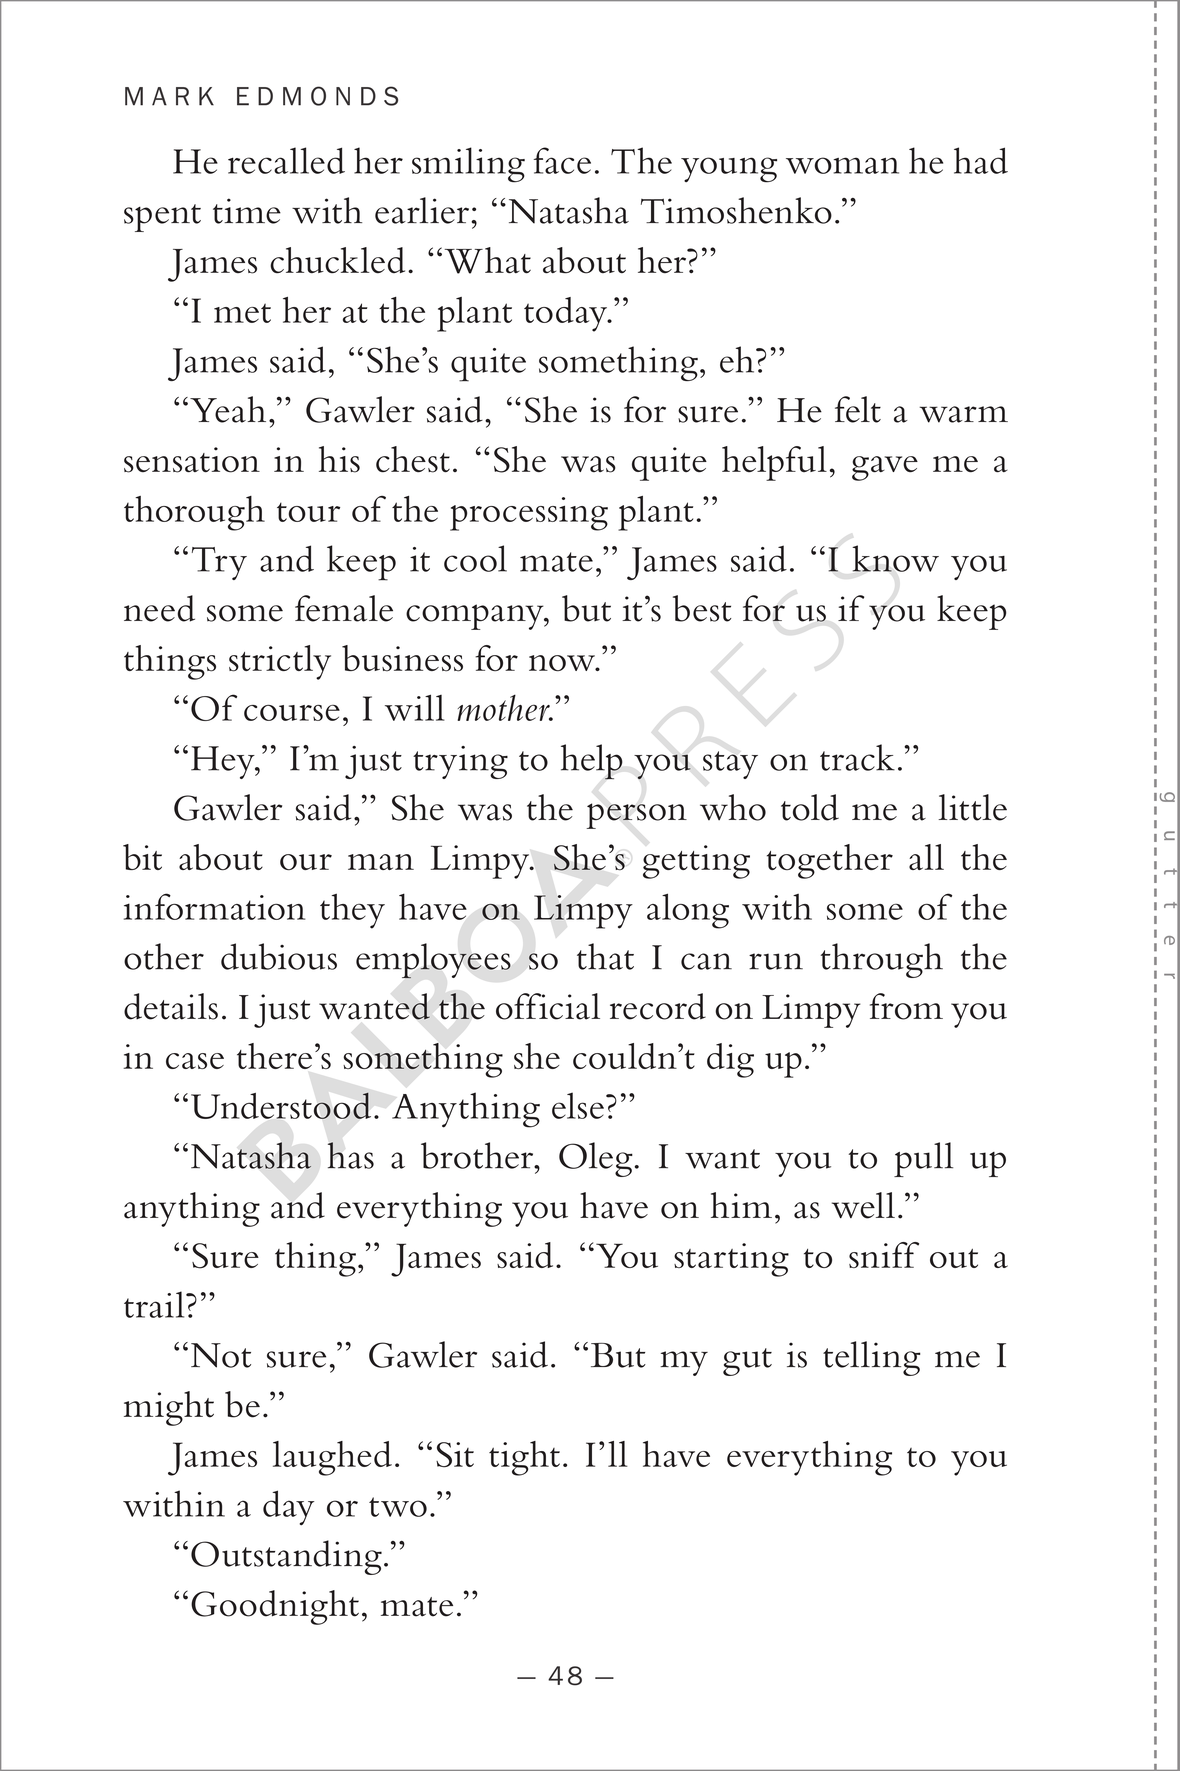  What do you see at coordinates (578, 1105) in the image?
I see `else` at bounding box center [578, 1105].
